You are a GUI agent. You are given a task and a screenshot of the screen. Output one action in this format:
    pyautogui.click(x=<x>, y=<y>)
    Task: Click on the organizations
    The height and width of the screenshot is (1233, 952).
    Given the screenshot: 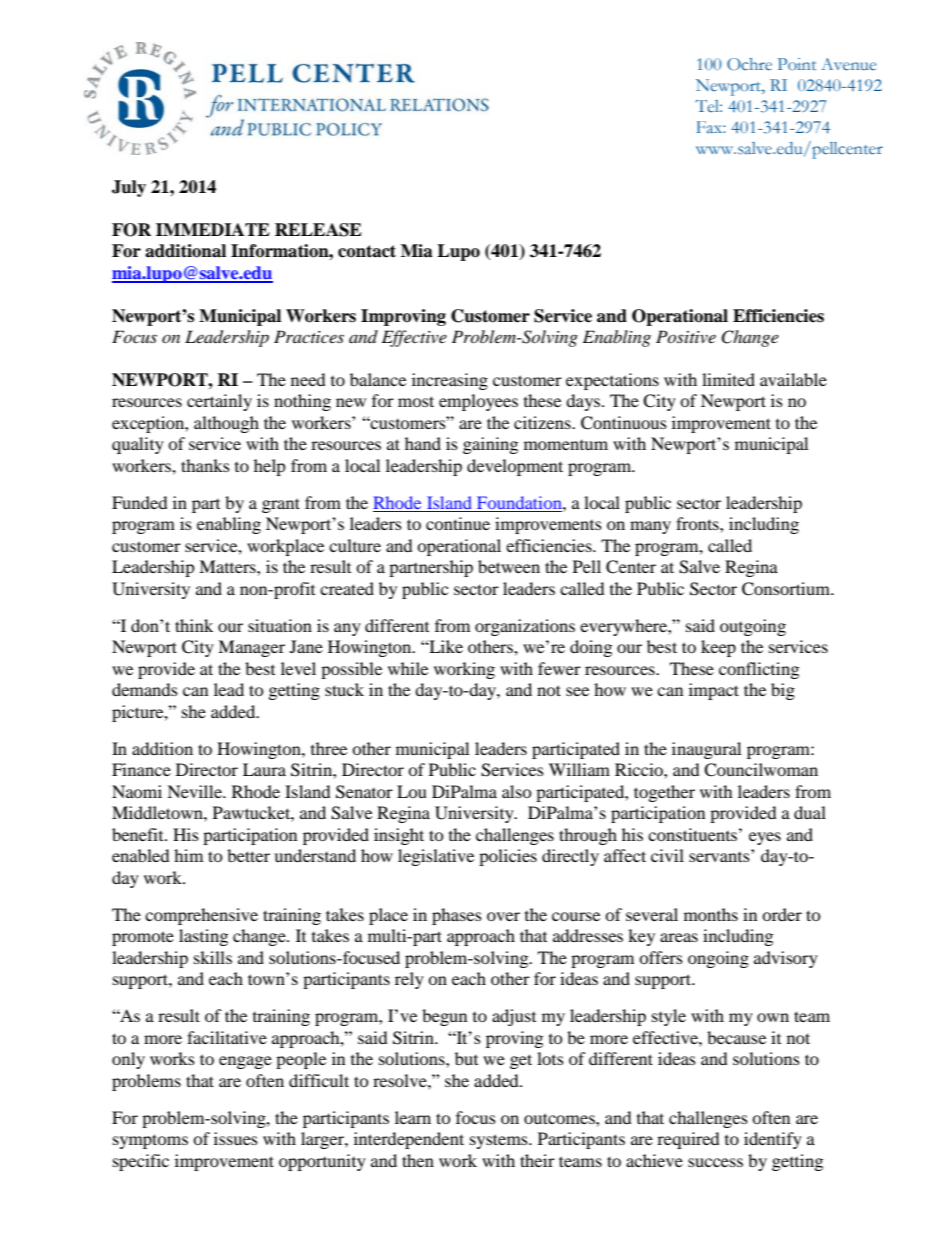 What is the action you would take?
    pyautogui.click(x=525, y=627)
